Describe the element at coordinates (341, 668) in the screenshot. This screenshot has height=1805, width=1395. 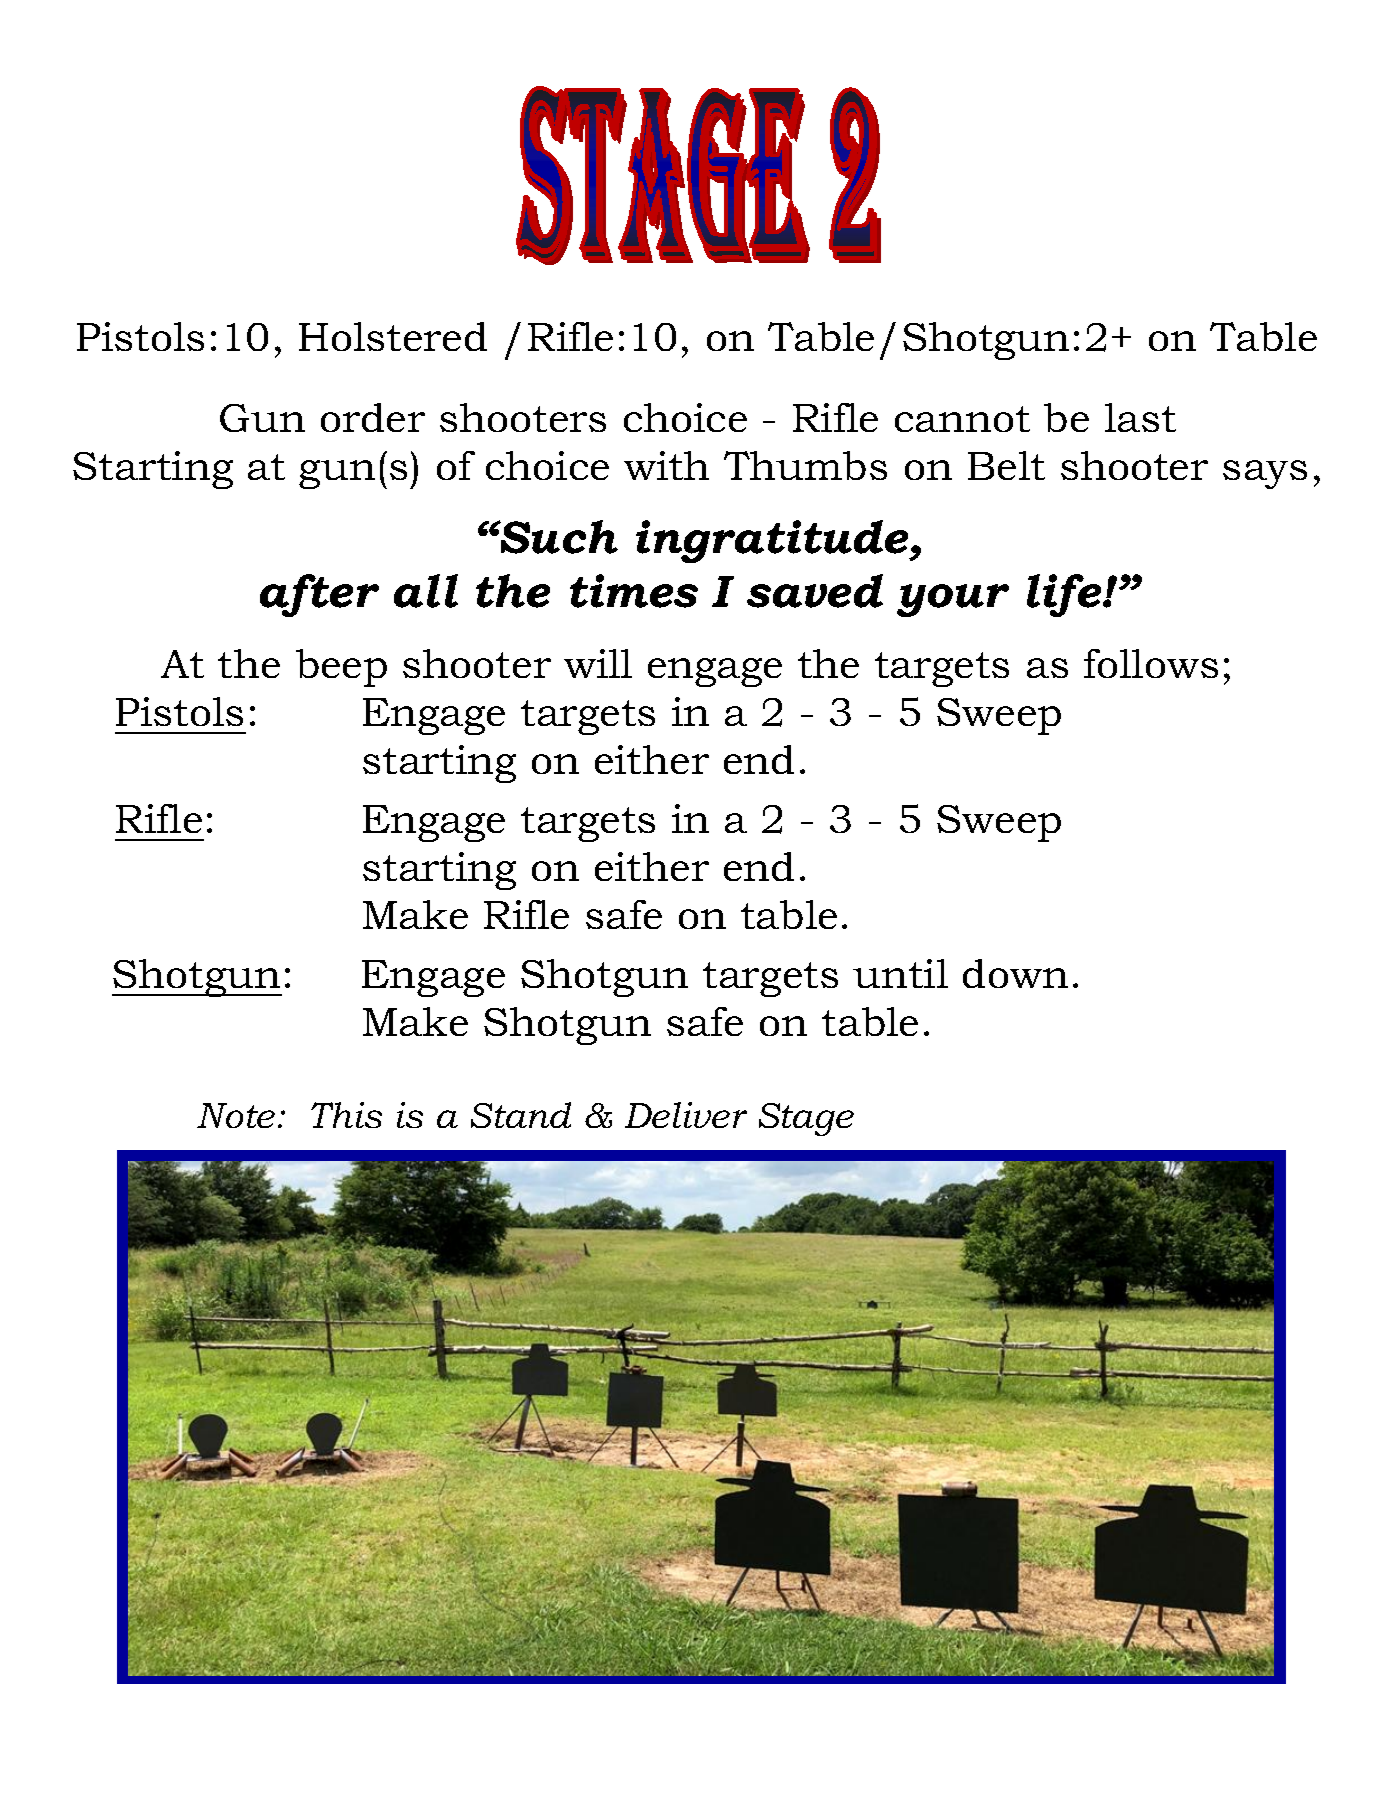
I see `beep` at that location.
